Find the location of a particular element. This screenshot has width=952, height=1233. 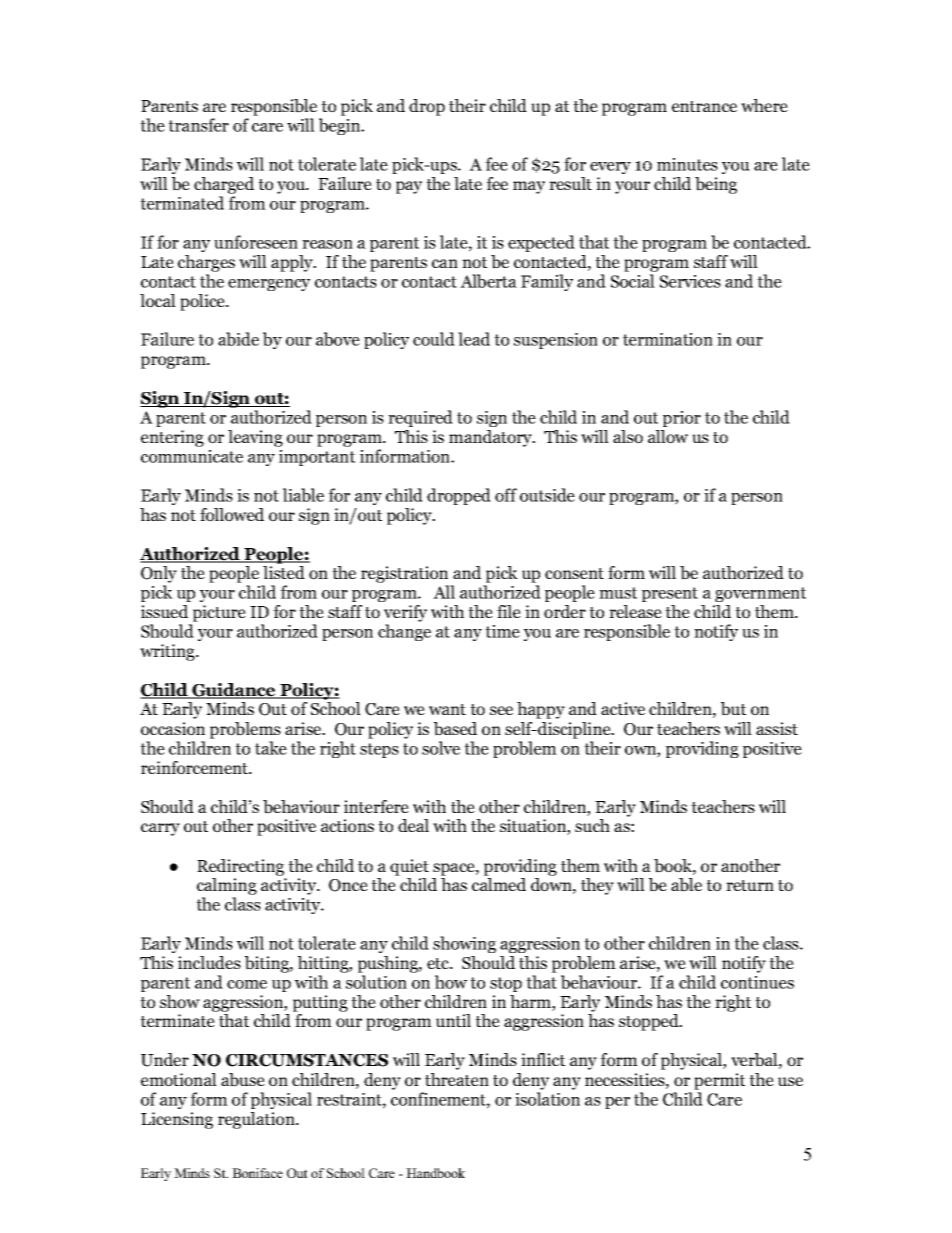

present is located at coordinates (670, 594).
